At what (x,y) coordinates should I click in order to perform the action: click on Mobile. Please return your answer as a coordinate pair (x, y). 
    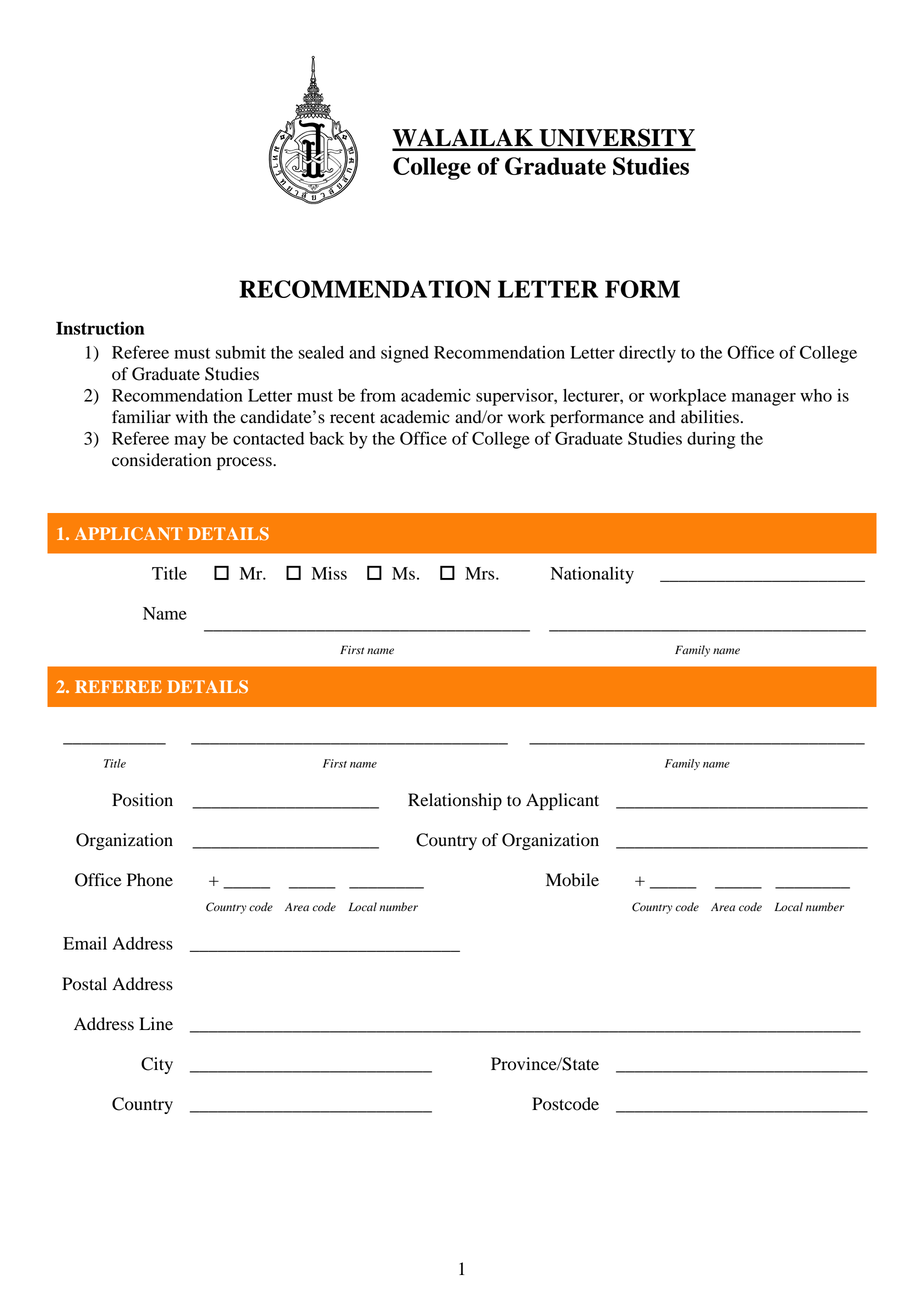
    Looking at the image, I should click on (572, 880).
